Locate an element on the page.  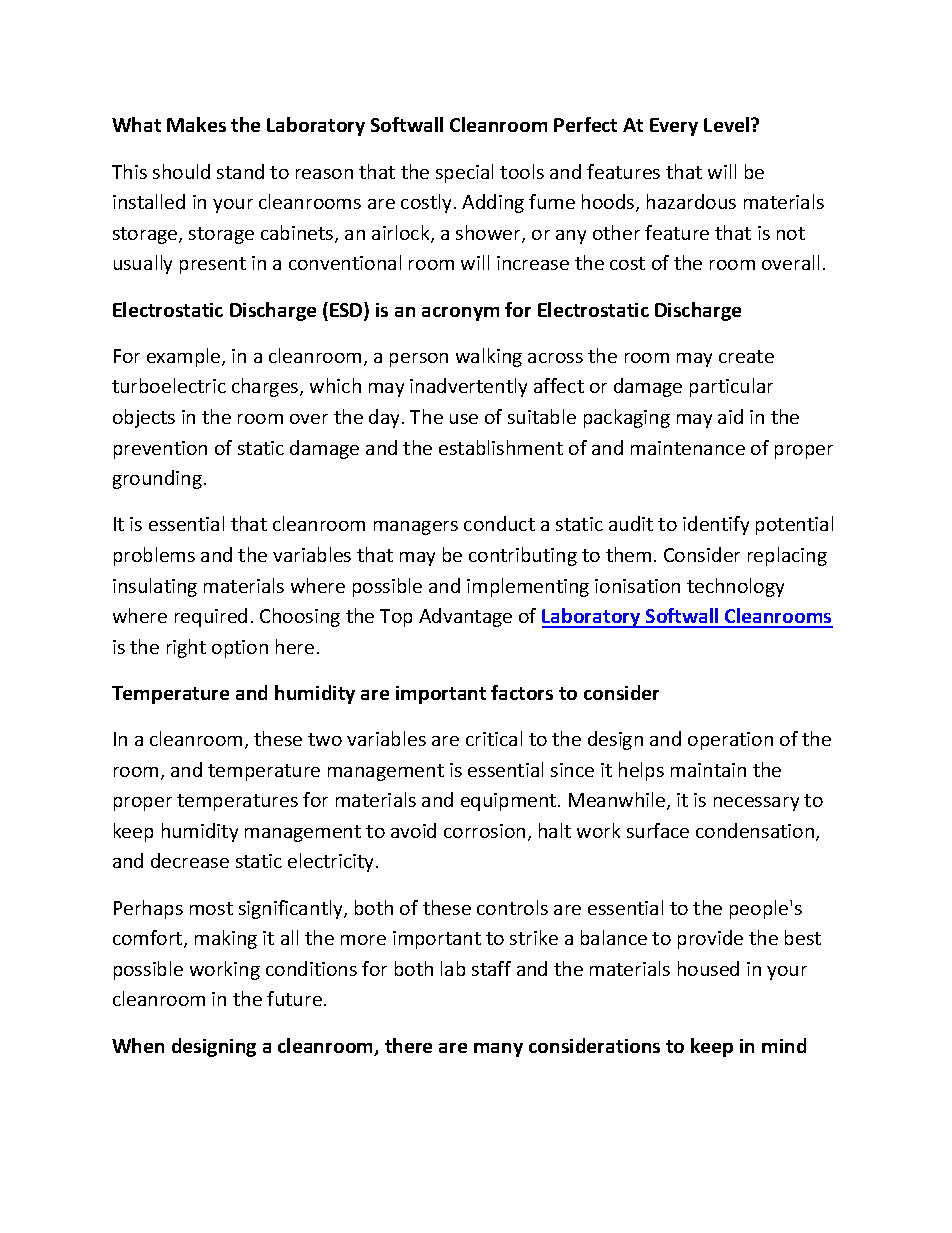
special is located at coordinates (464, 173).
